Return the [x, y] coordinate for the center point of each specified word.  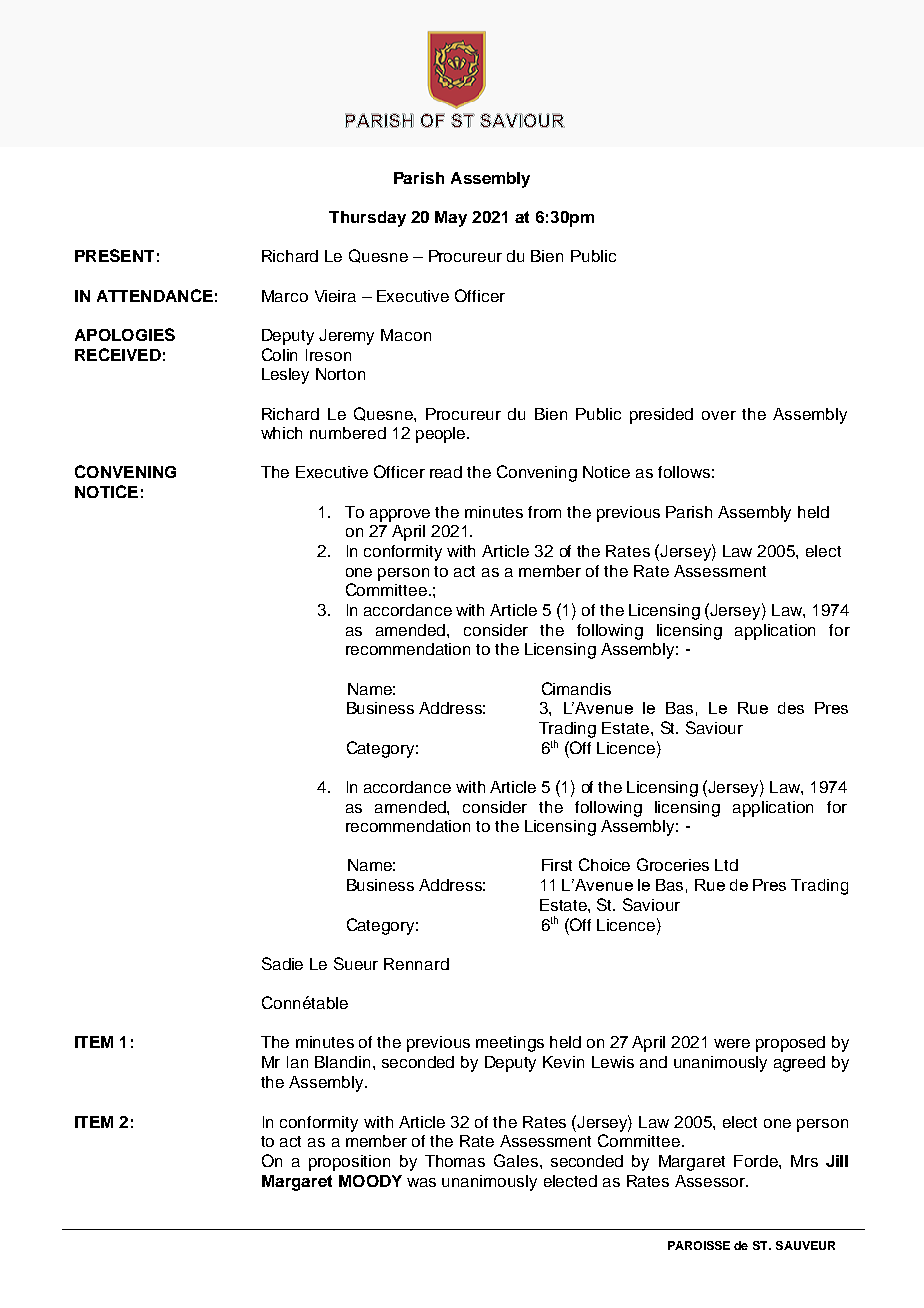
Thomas [455, 1161]
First [557, 865]
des [791, 708]
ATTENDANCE [155, 295]
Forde [757, 1161]
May [451, 219]
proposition [349, 1163]
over [719, 415]
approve [400, 515]
